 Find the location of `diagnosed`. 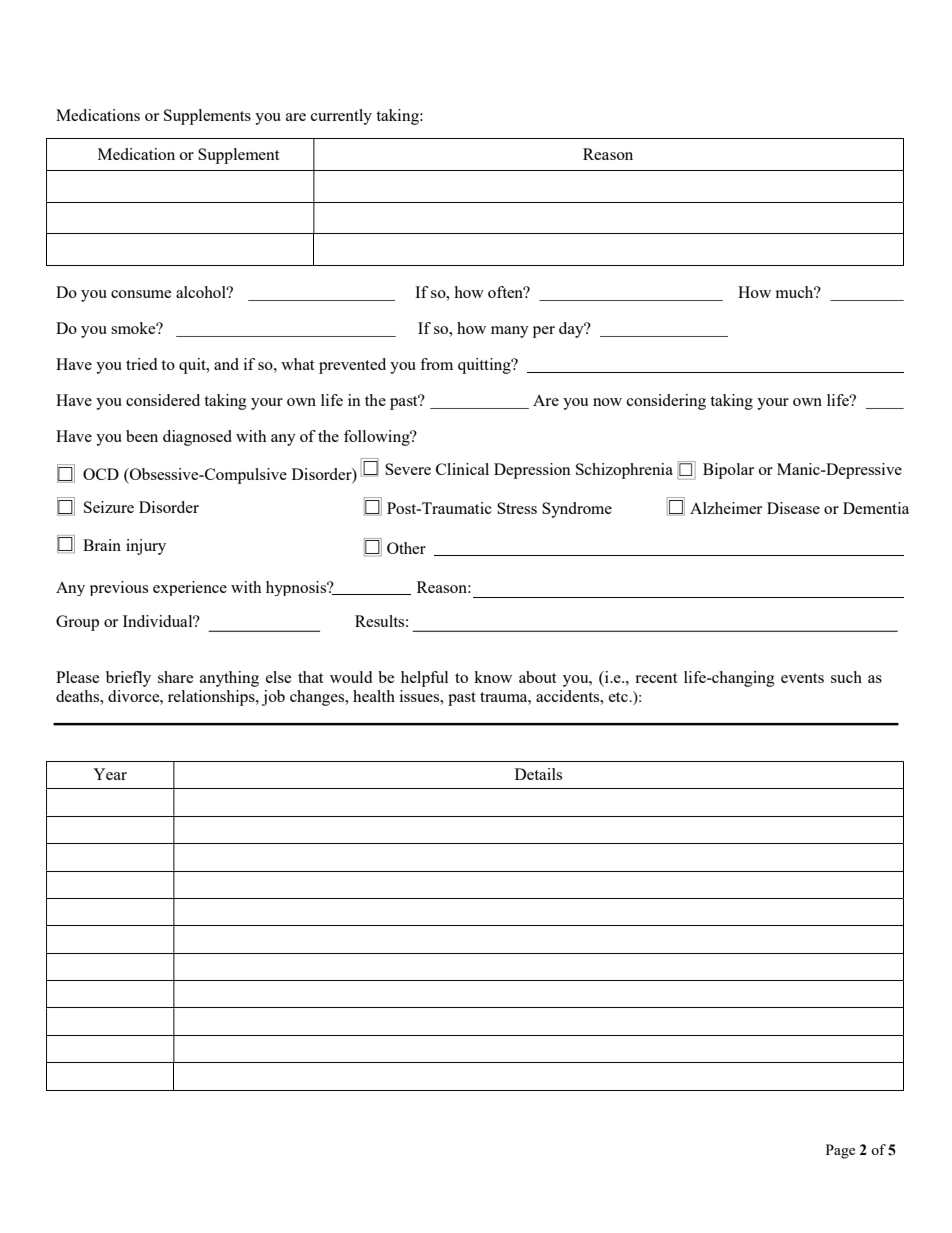

diagnosed is located at coordinates (197, 438).
